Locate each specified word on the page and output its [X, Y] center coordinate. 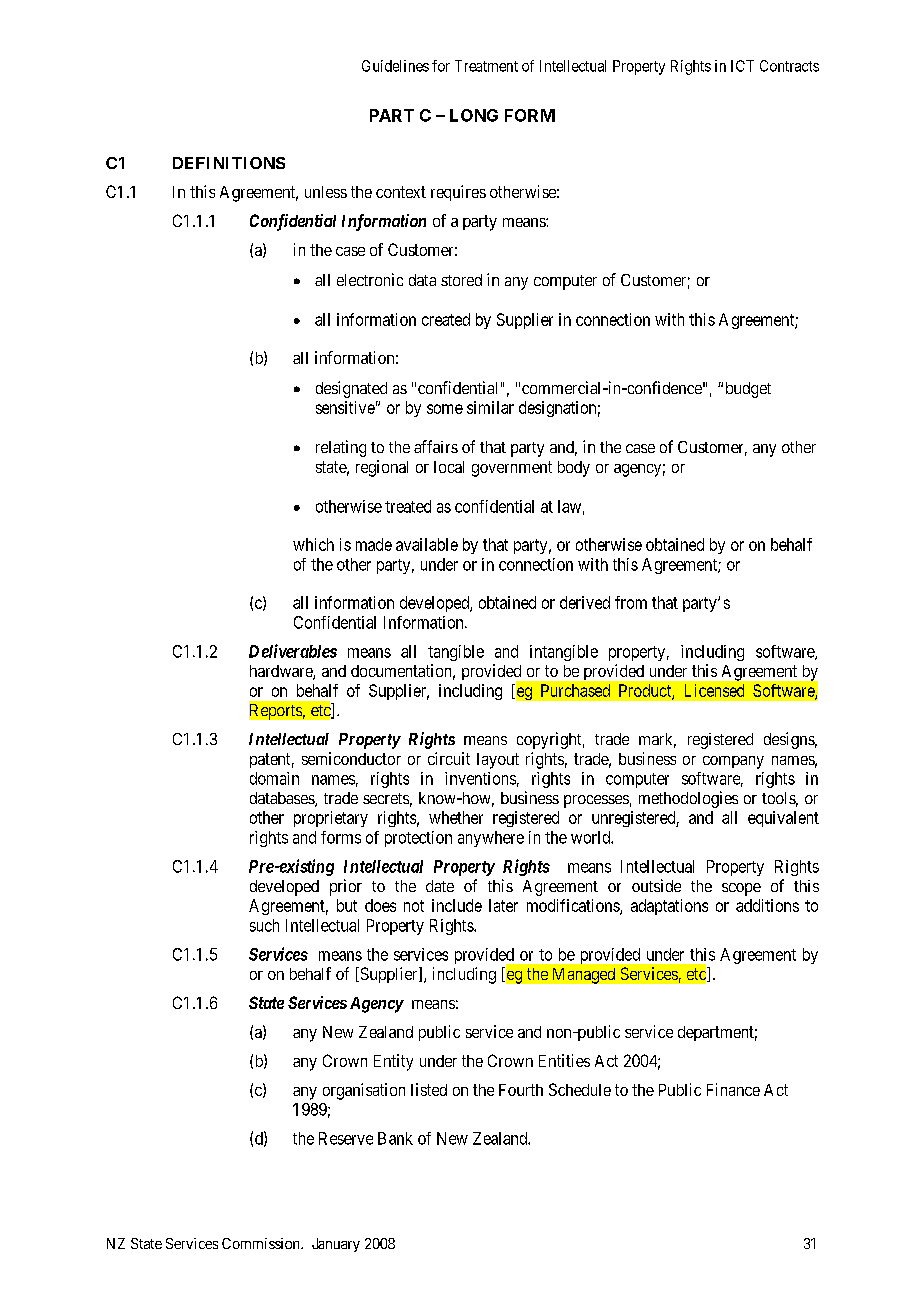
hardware [282, 672]
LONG [474, 115]
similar [490, 407]
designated [351, 389]
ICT [742, 66]
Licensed [714, 690]
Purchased [575, 690]
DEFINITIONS [229, 163]
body [574, 469]
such [264, 925]
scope [741, 889]
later [503, 905]
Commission [262, 1243]
